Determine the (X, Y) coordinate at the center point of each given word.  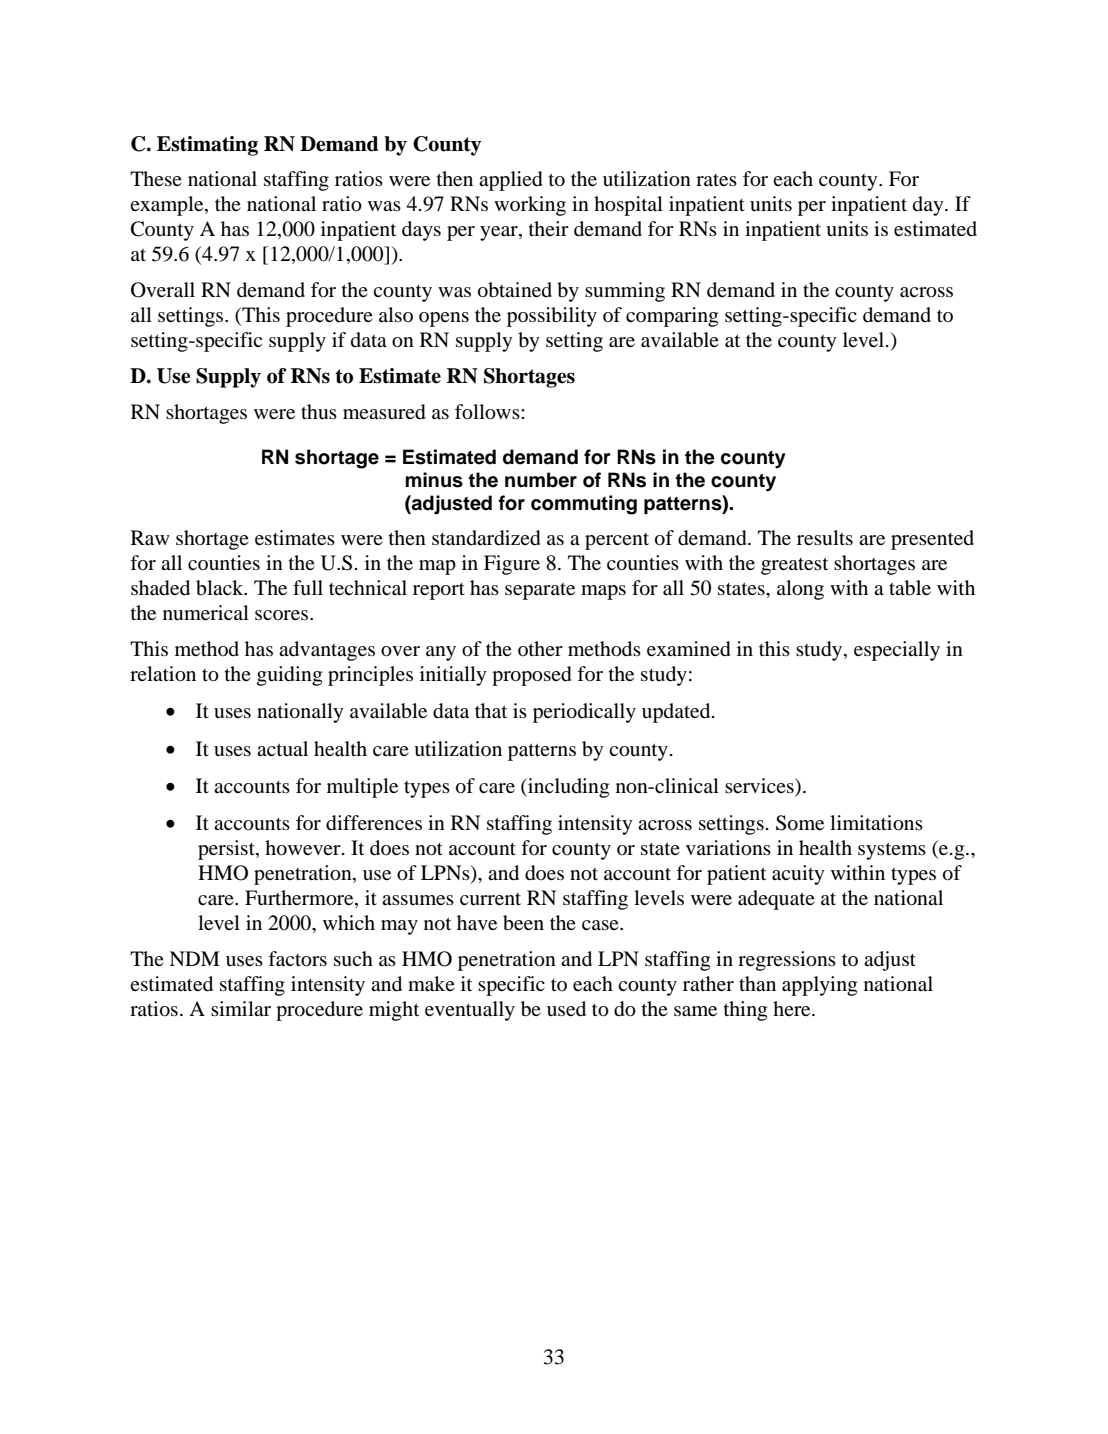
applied (511, 181)
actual (282, 749)
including (567, 788)
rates (716, 180)
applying (819, 986)
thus (319, 411)
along (800, 590)
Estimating (207, 146)
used (566, 1009)
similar (241, 1008)
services (760, 787)
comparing (672, 317)
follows (488, 412)
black (221, 588)
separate (540, 591)
